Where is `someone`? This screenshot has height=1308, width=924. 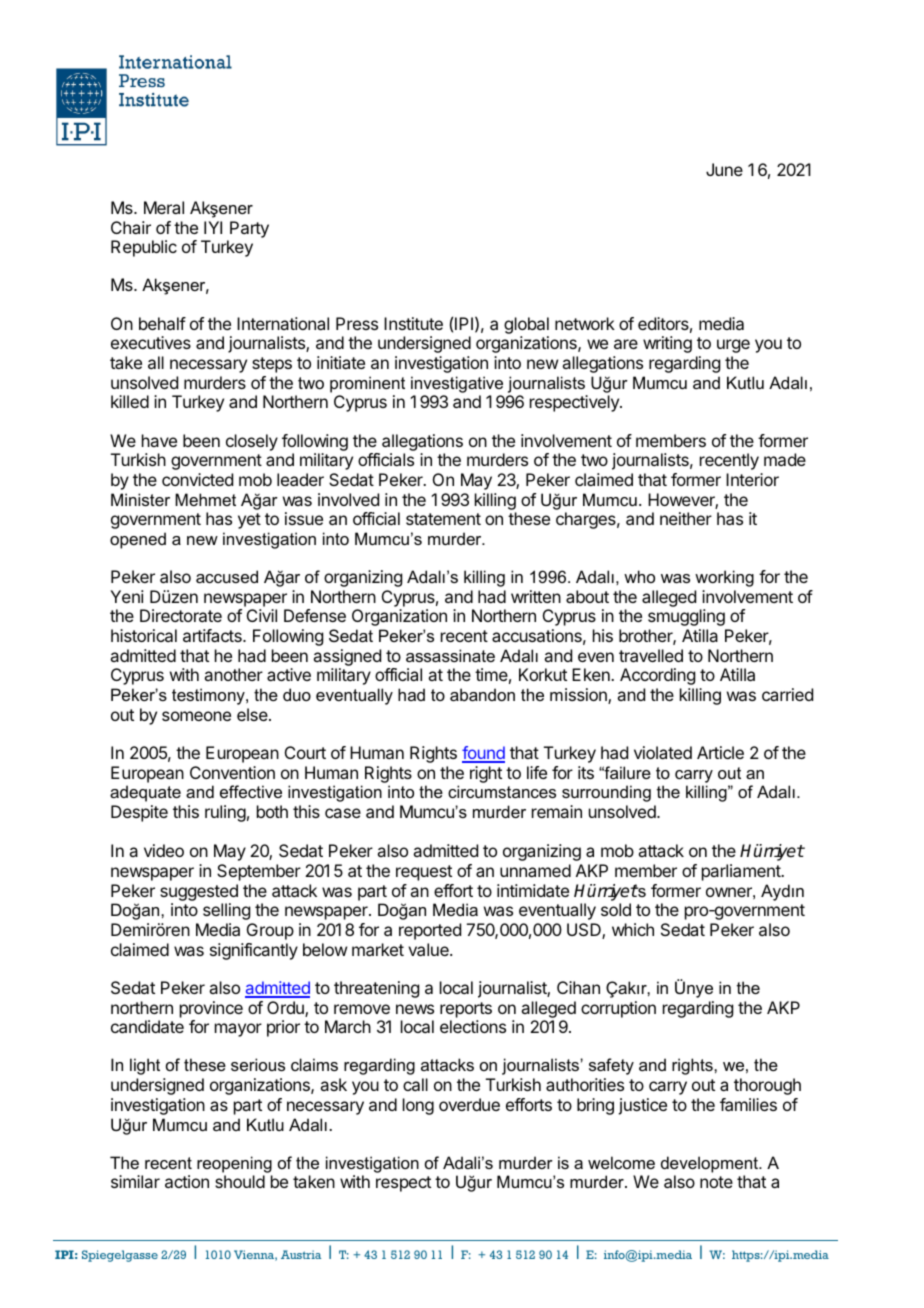
someone is located at coordinates (196, 716).
